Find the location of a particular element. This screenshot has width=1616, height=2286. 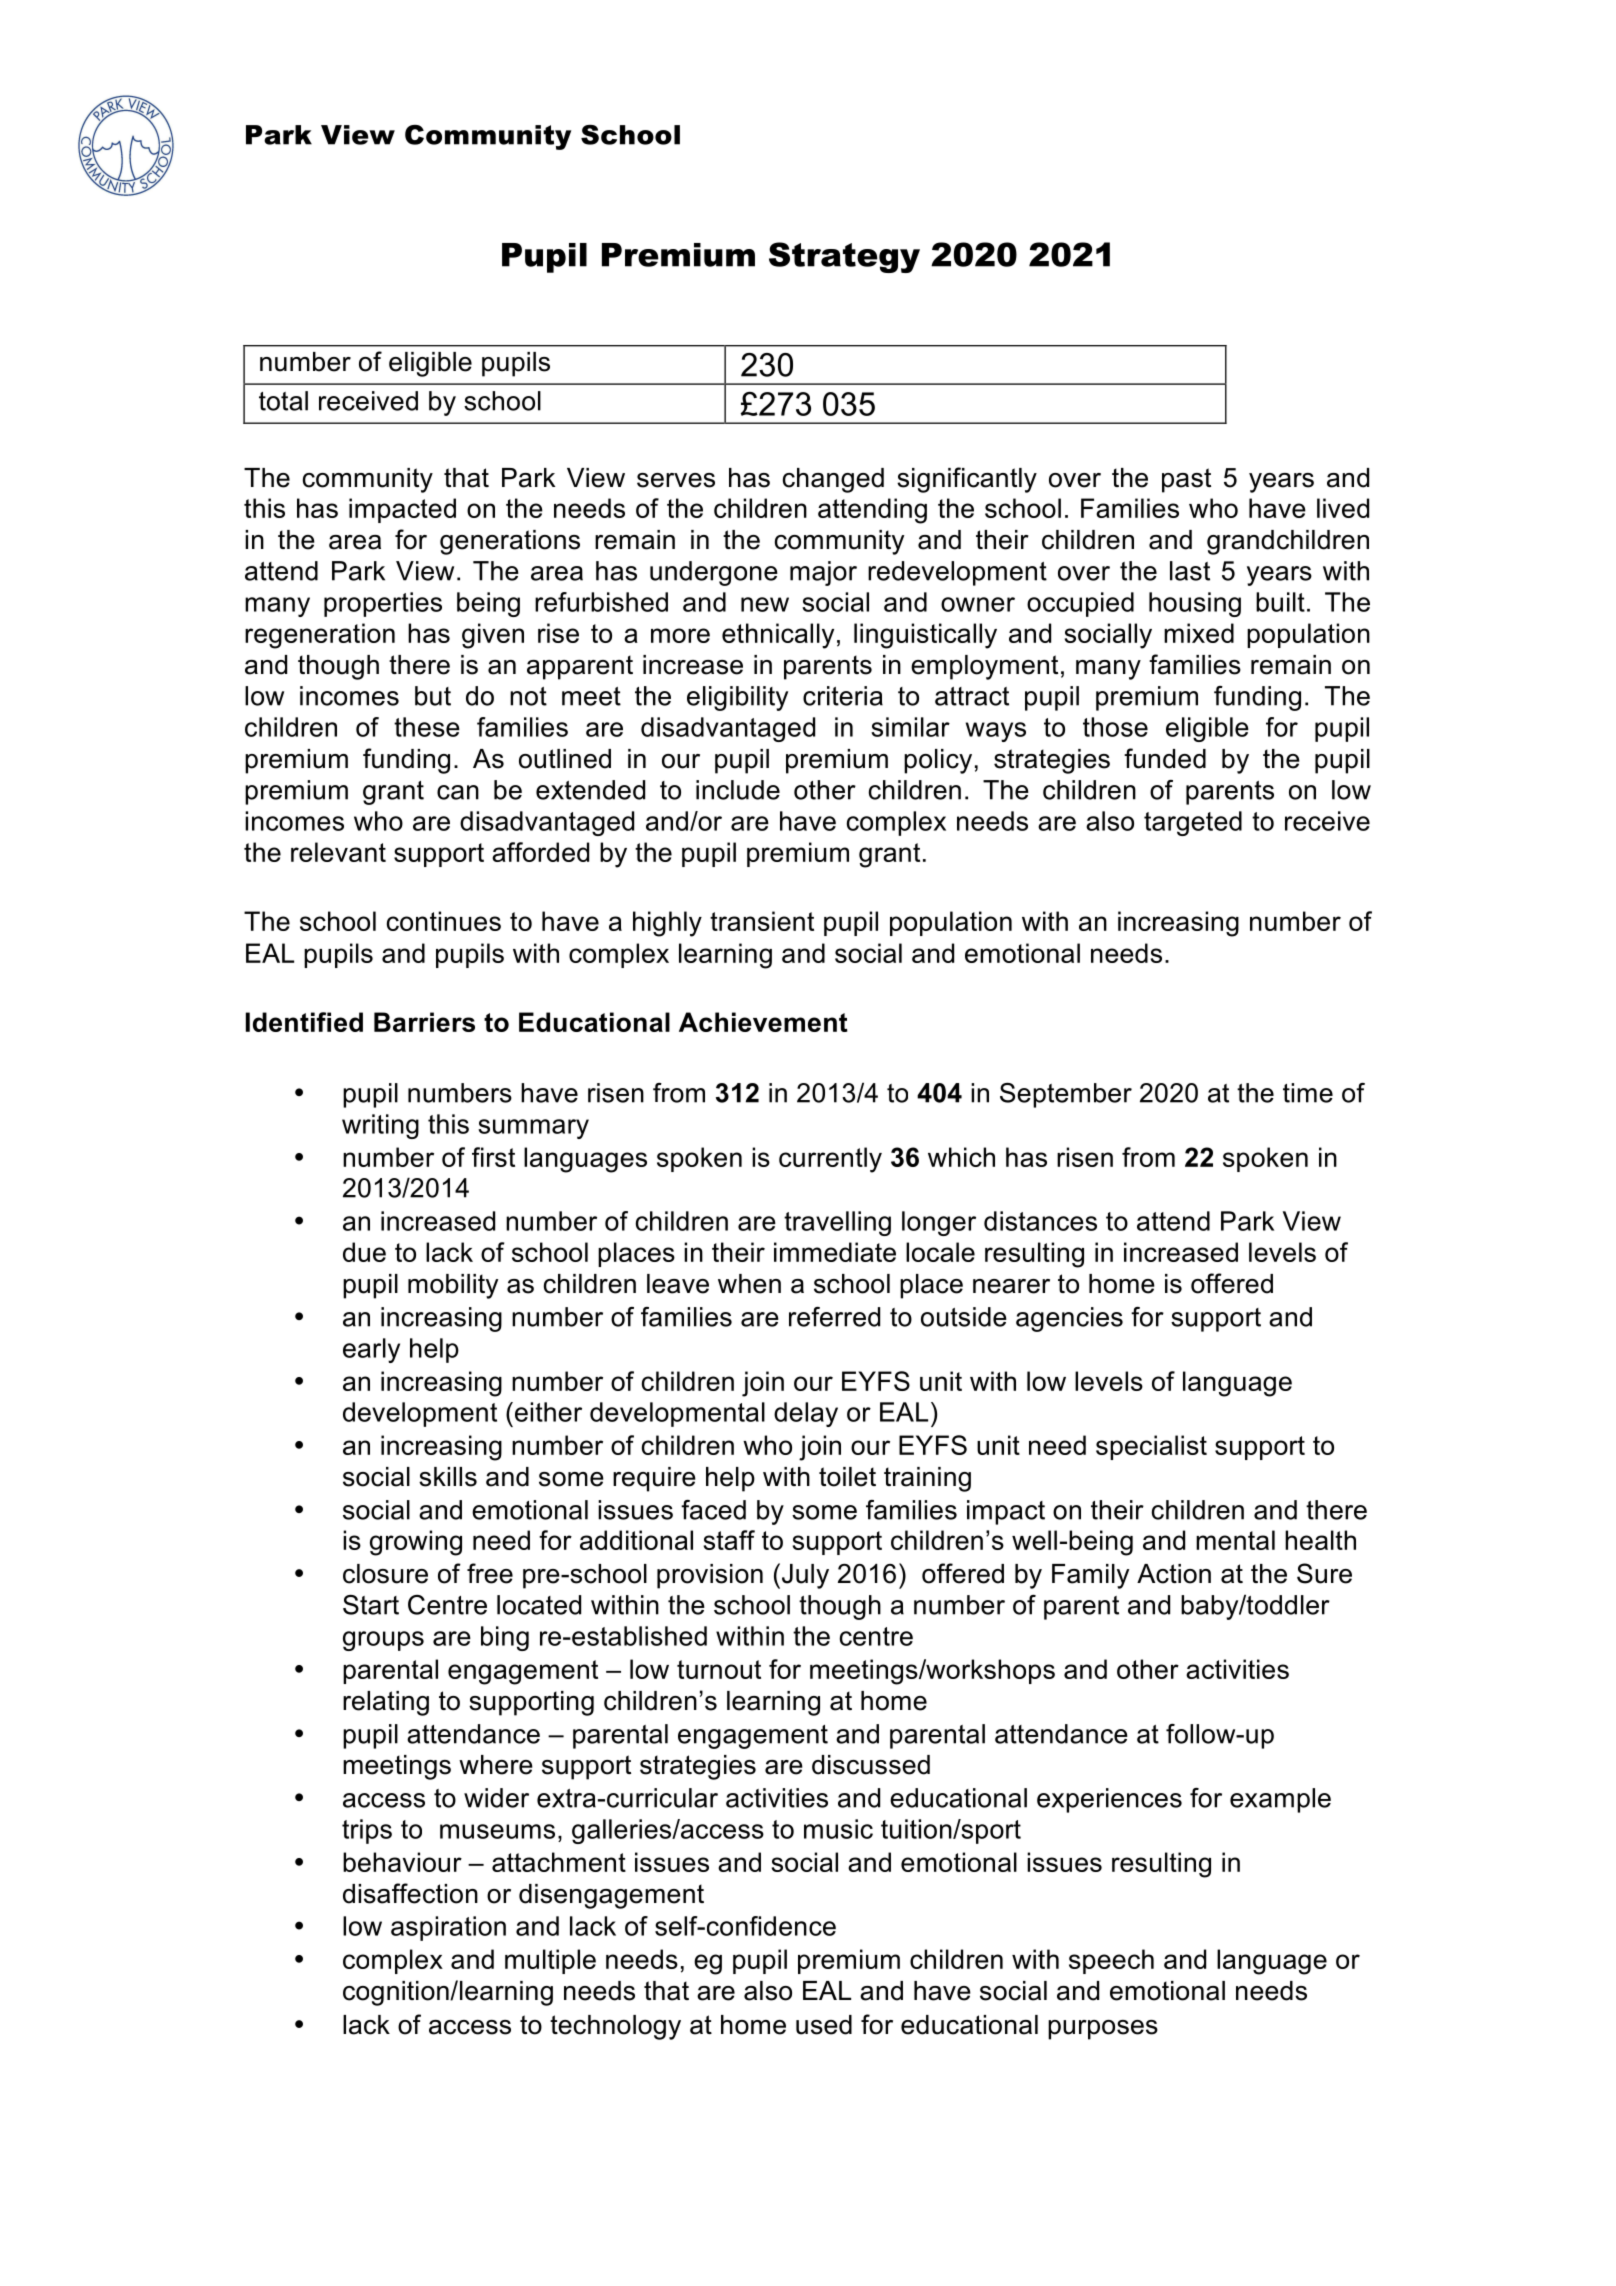

Strategy is located at coordinates (844, 257).
